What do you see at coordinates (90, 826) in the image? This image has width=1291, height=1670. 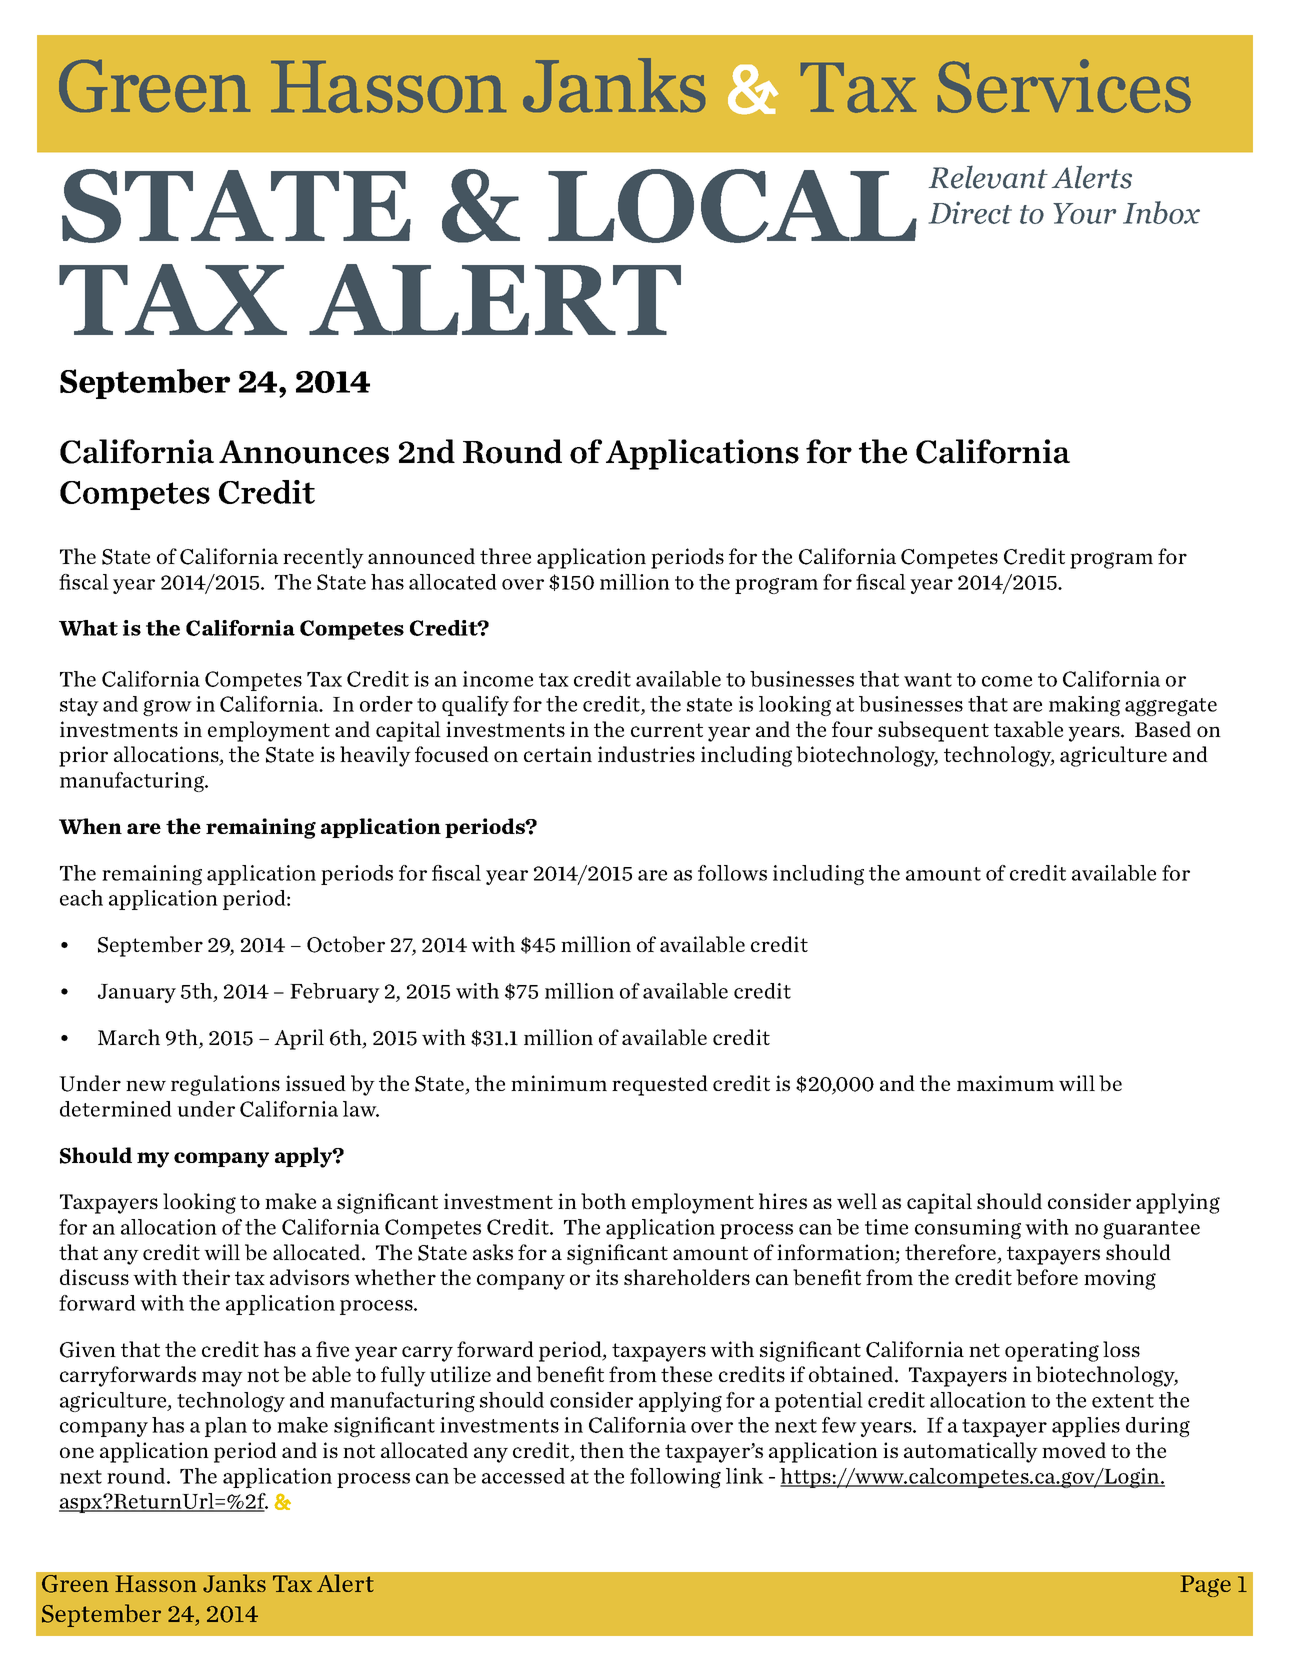 I see `When` at bounding box center [90, 826].
